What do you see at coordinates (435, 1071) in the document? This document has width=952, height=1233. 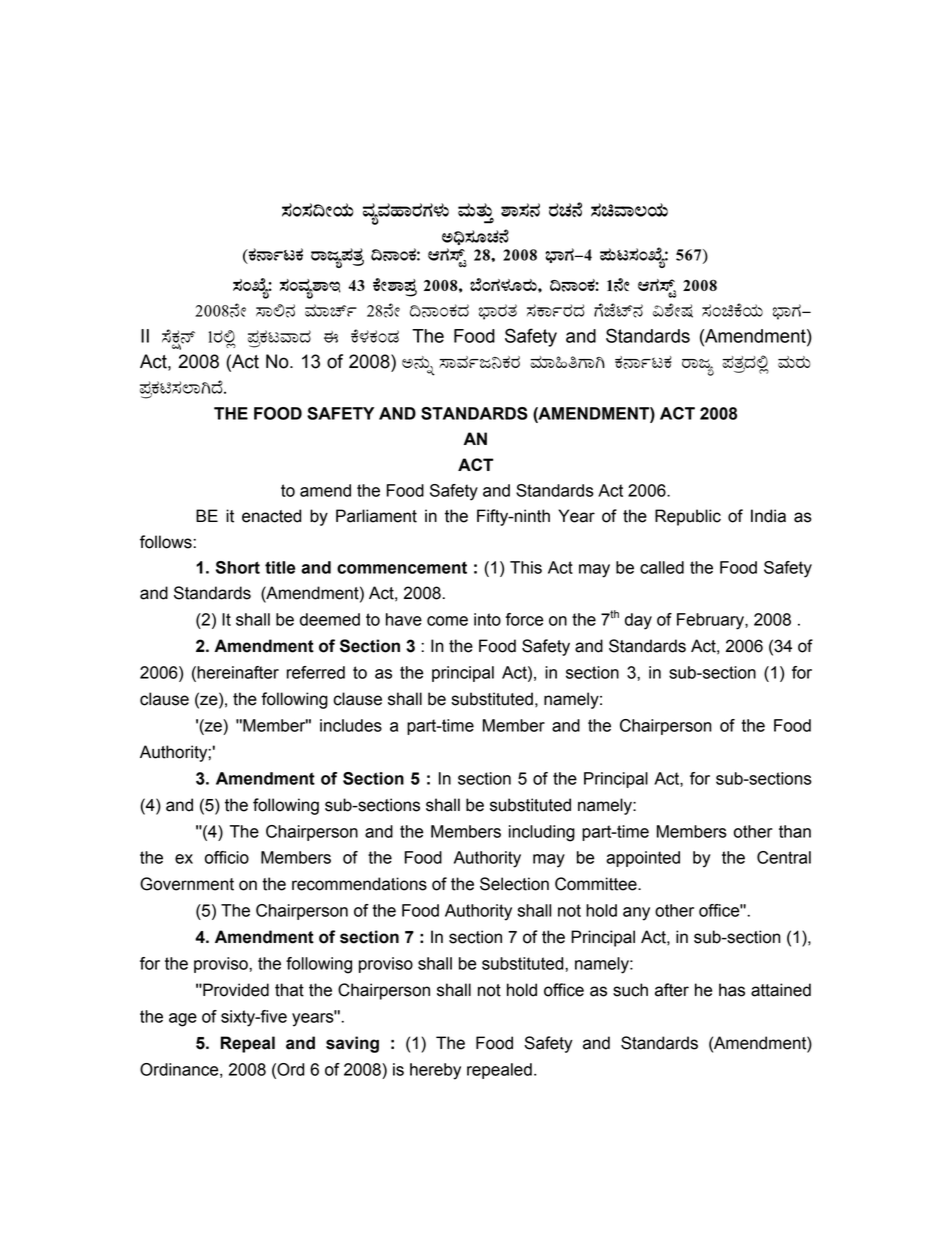 I see `hereby` at bounding box center [435, 1071].
